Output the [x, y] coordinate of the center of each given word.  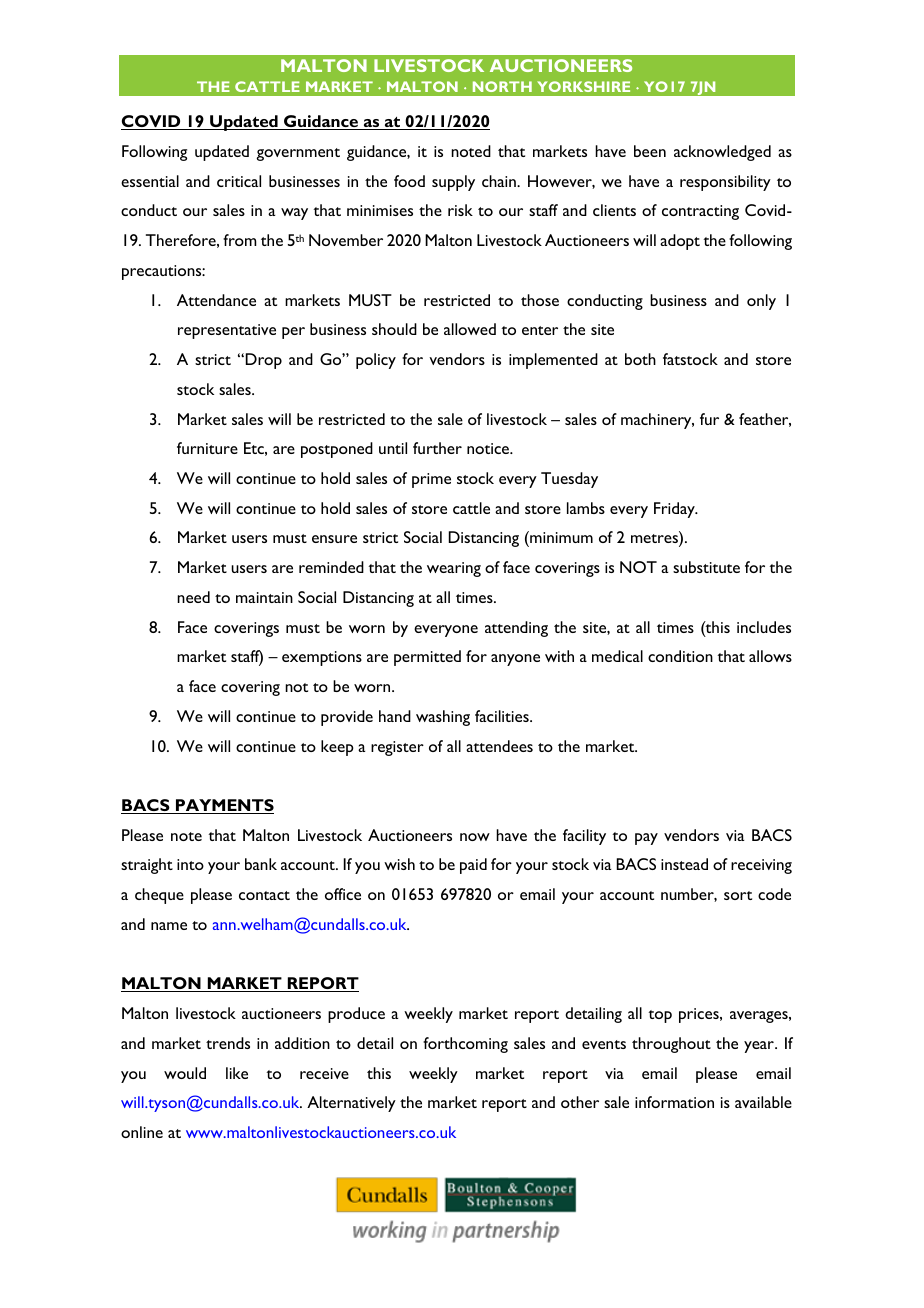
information [674, 1102]
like [237, 1073]
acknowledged [722, 153]
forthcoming [465, 1045]
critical [239, 181]
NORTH [502, 86]
